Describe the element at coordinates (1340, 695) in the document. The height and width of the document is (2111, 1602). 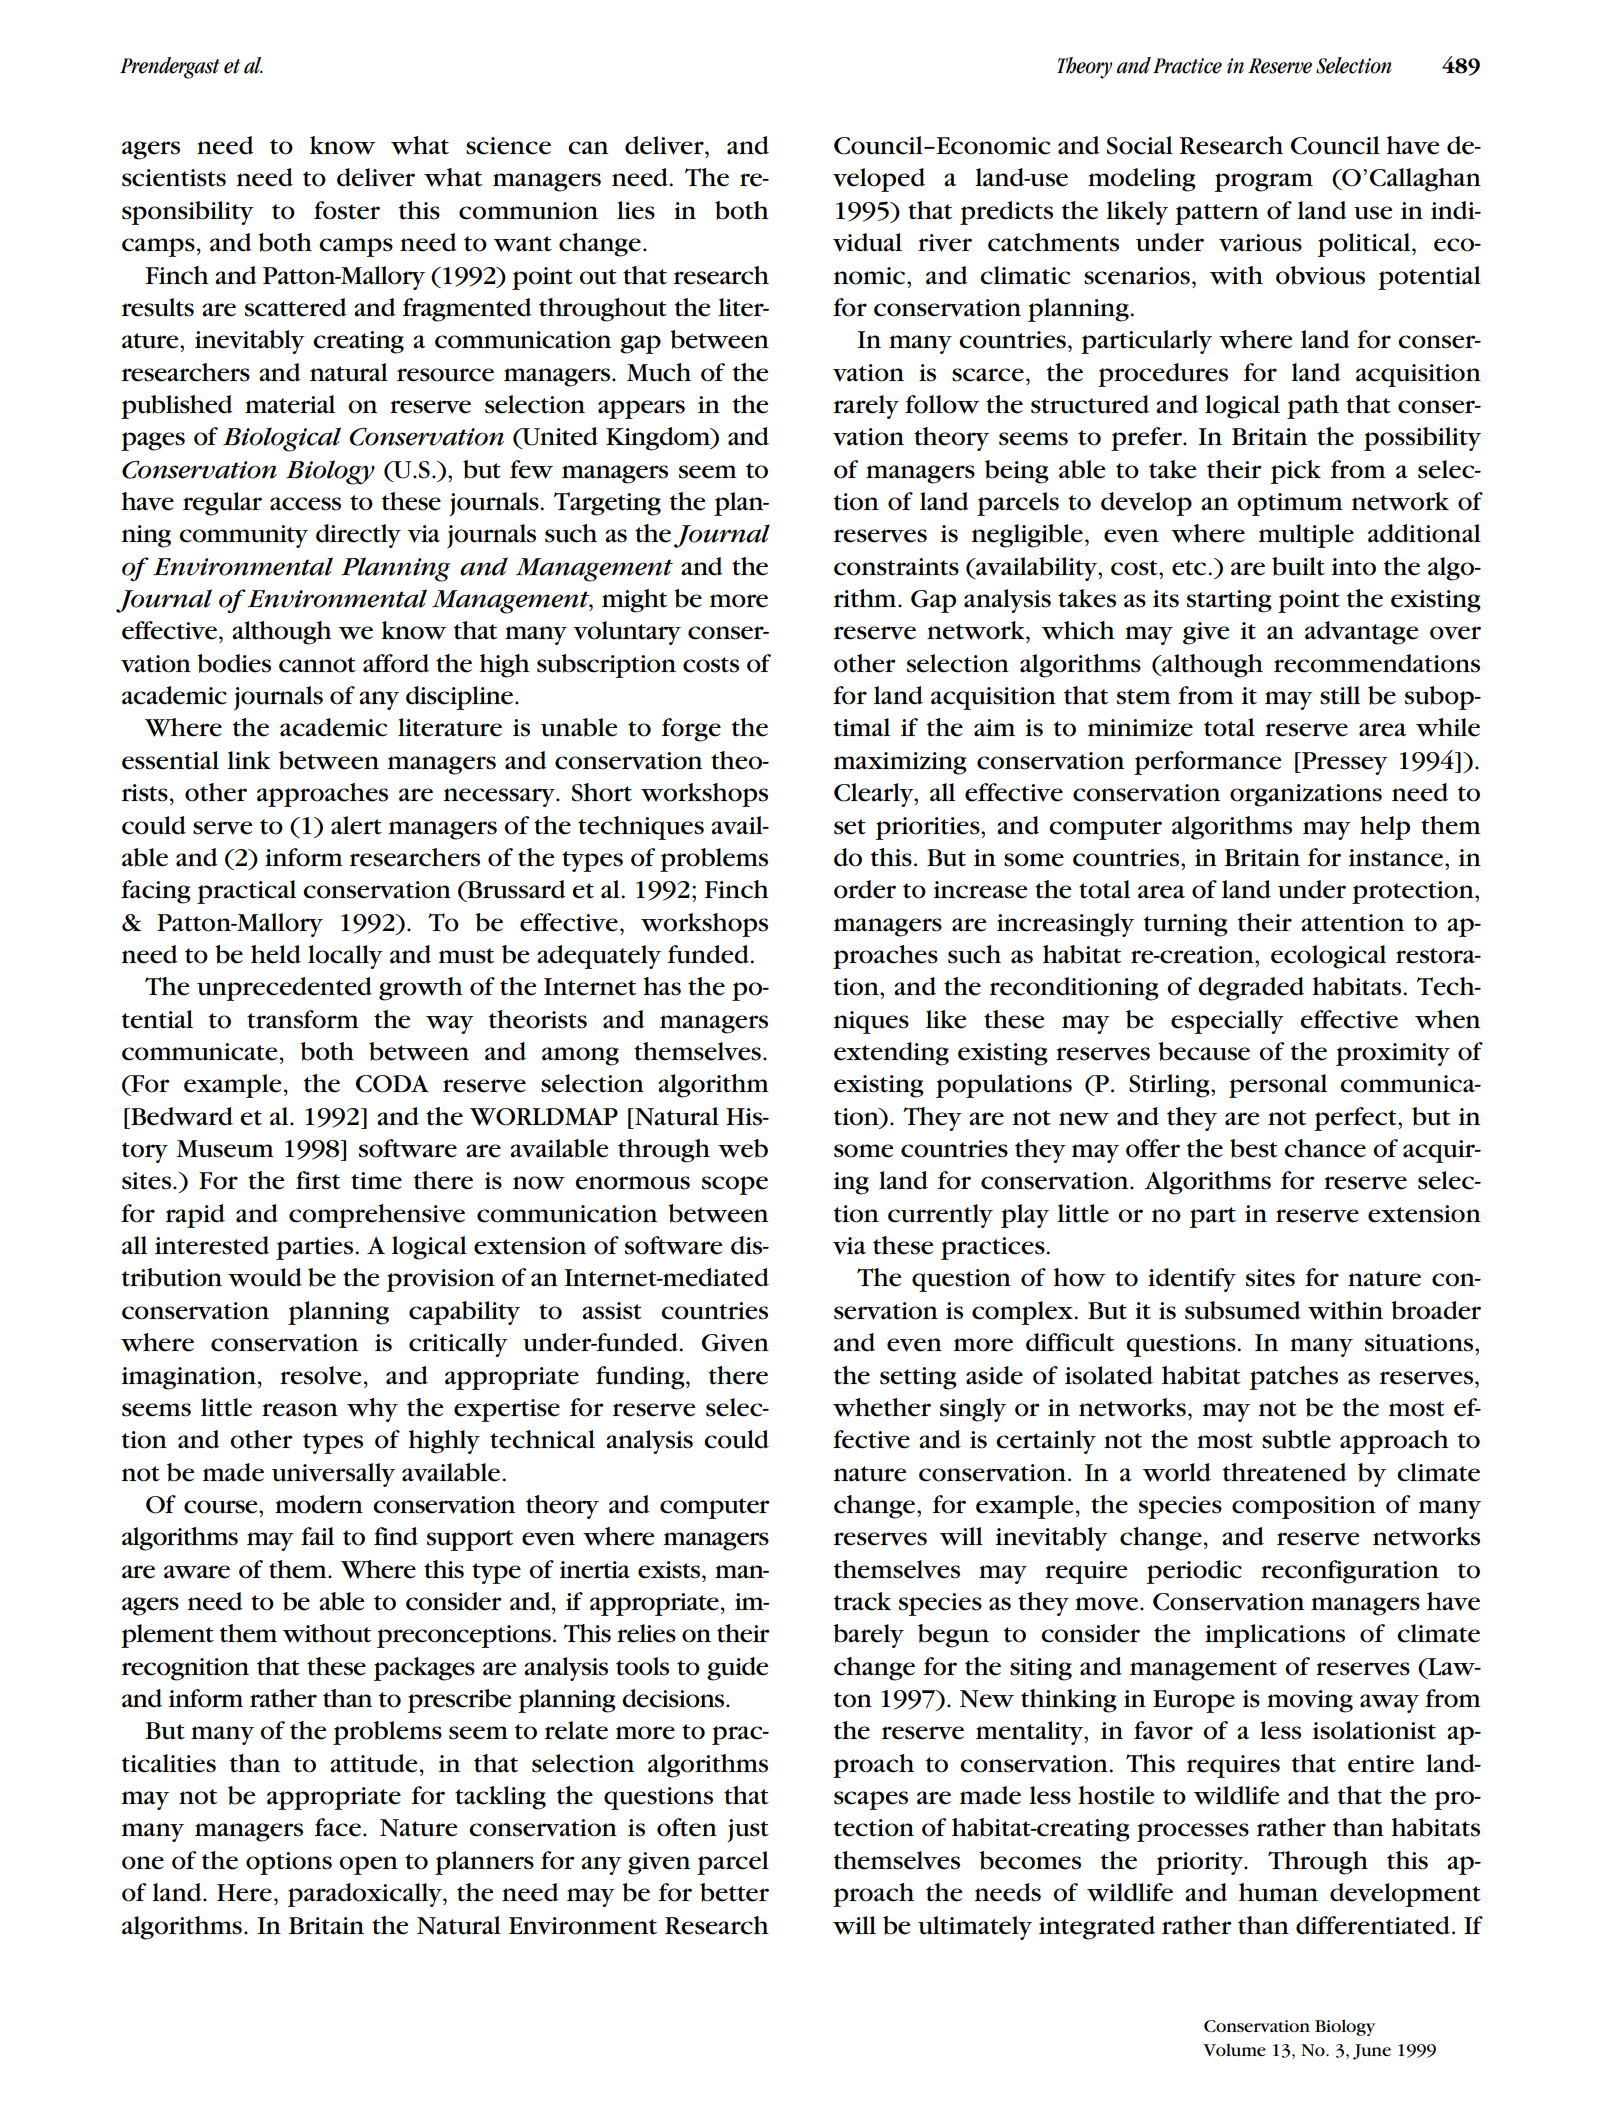
I see `still` at that location.
